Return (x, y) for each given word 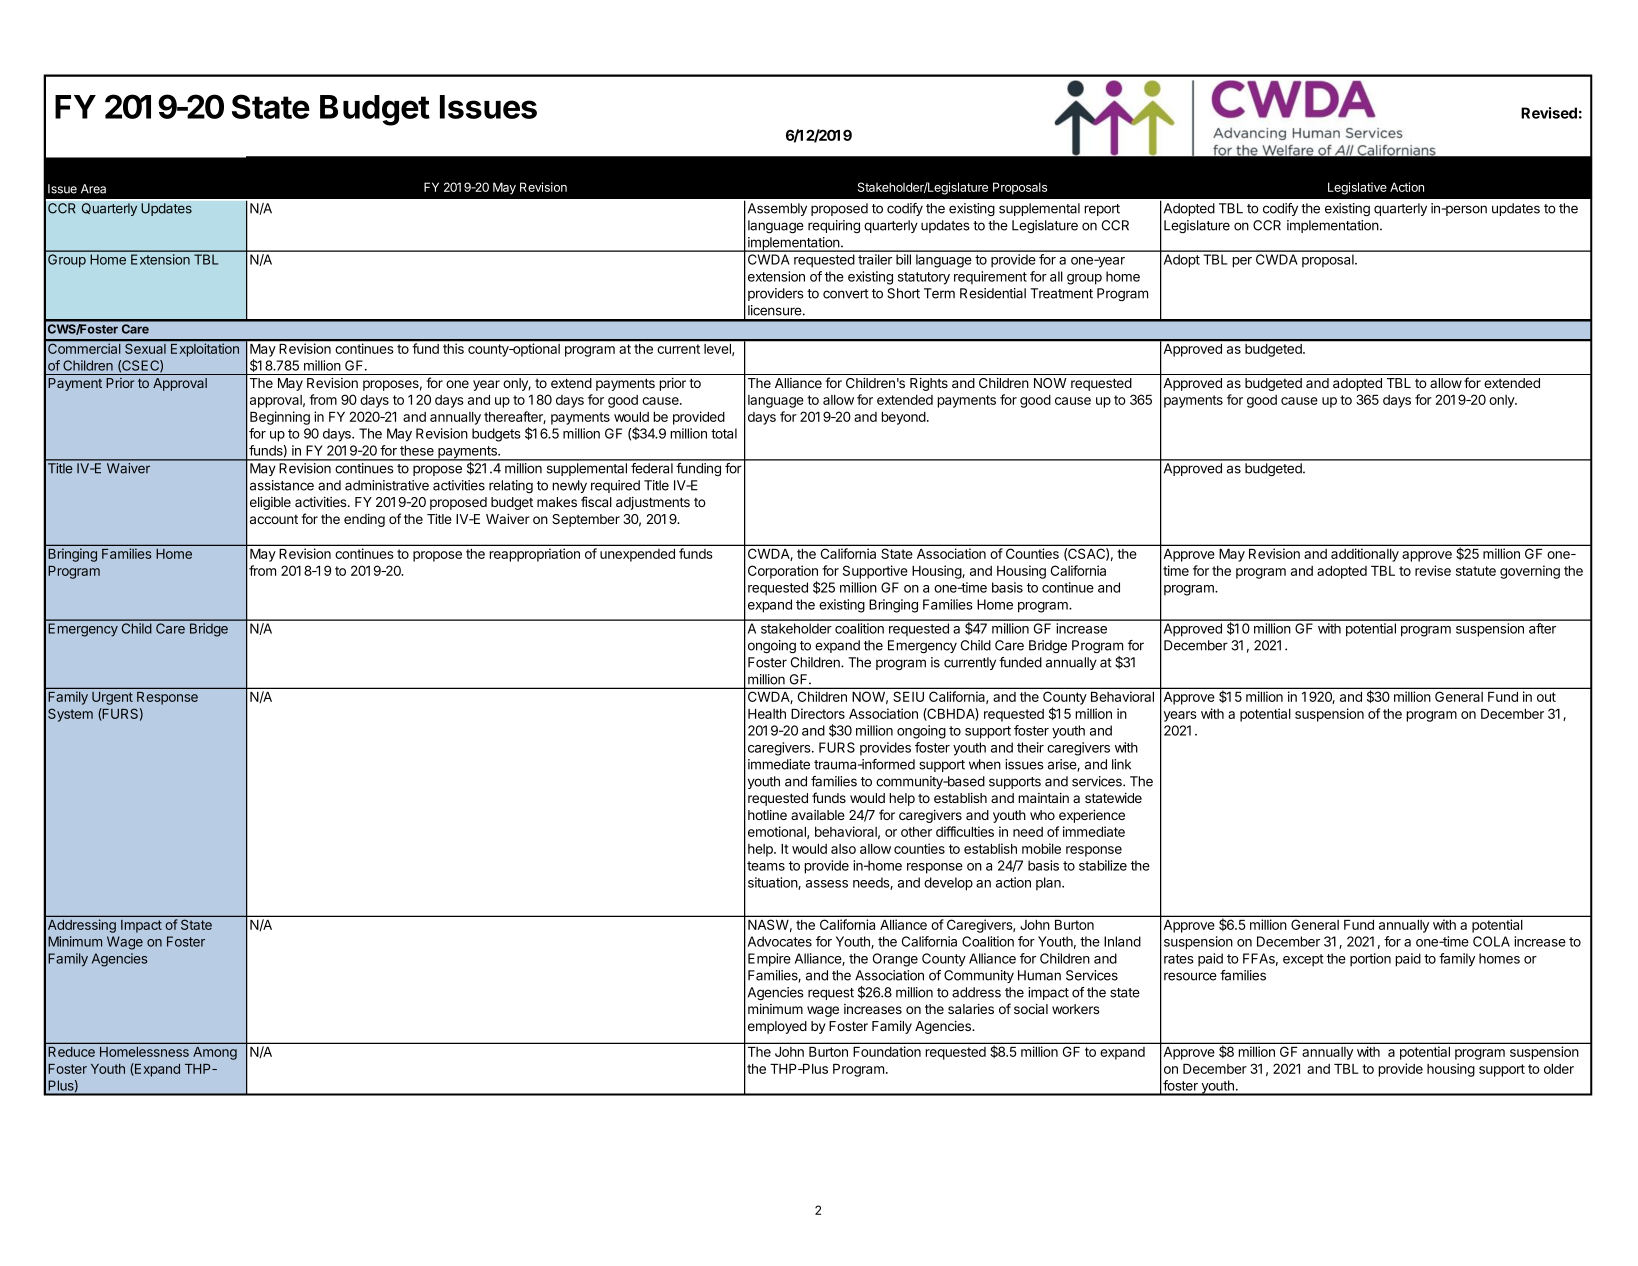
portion (1370, 960)
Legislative (1357, 188)
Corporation (783, 572)
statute (1476, 571)
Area (93, 189)
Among (215, 1053)
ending (364, 520)
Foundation (887, 1051)
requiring (834, 226)
